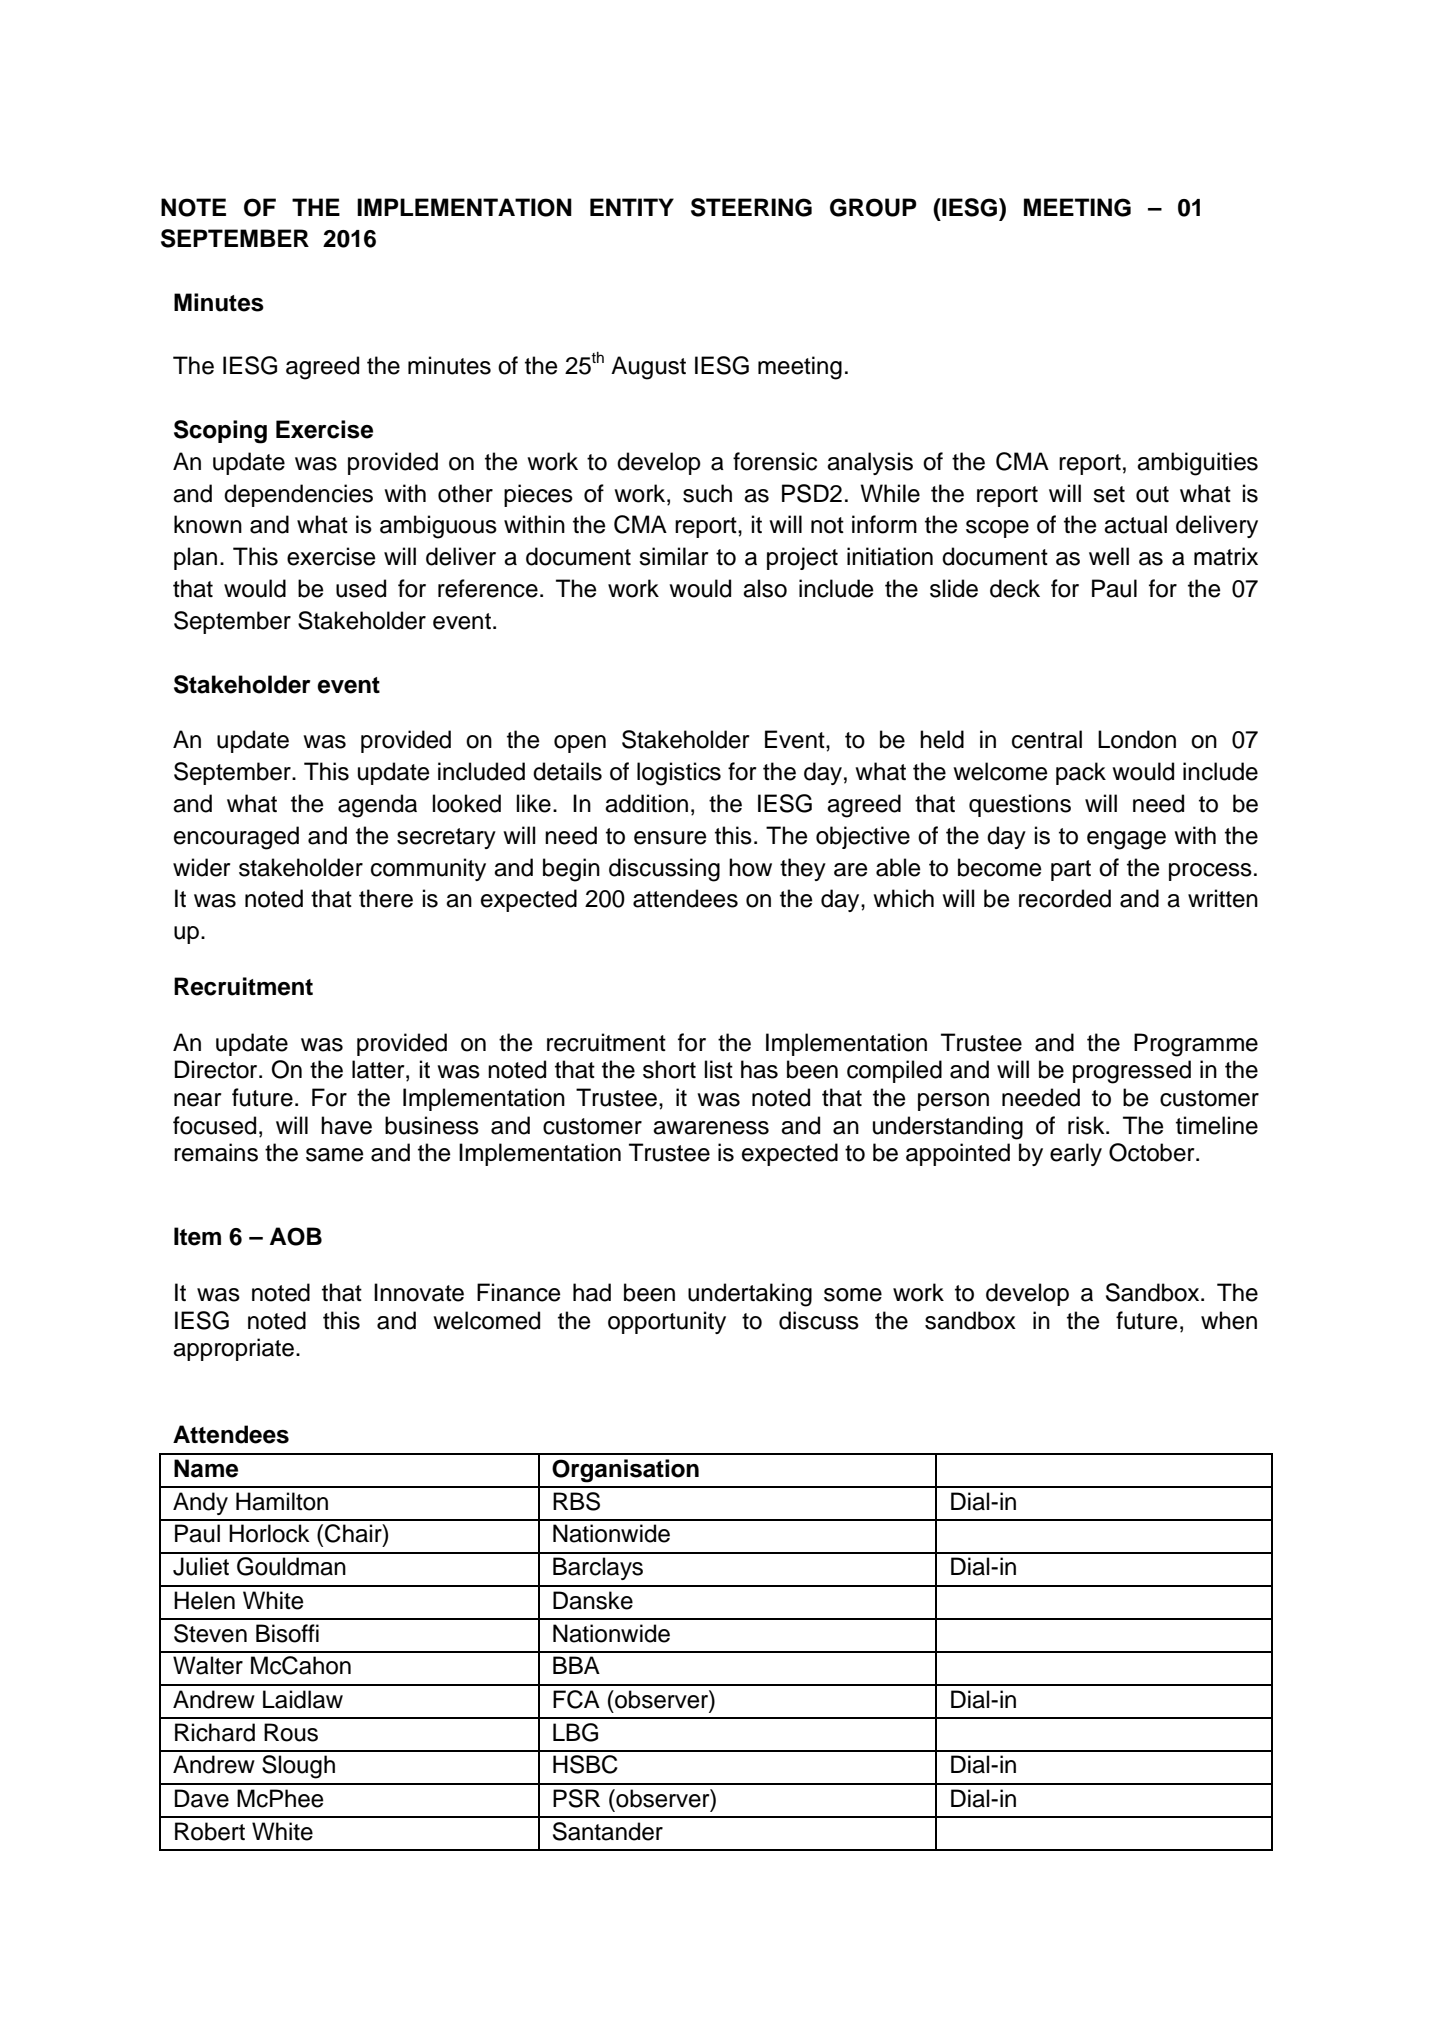 The image size is (1432, 2025). I want to click on STEERING, so click(751, 207).
